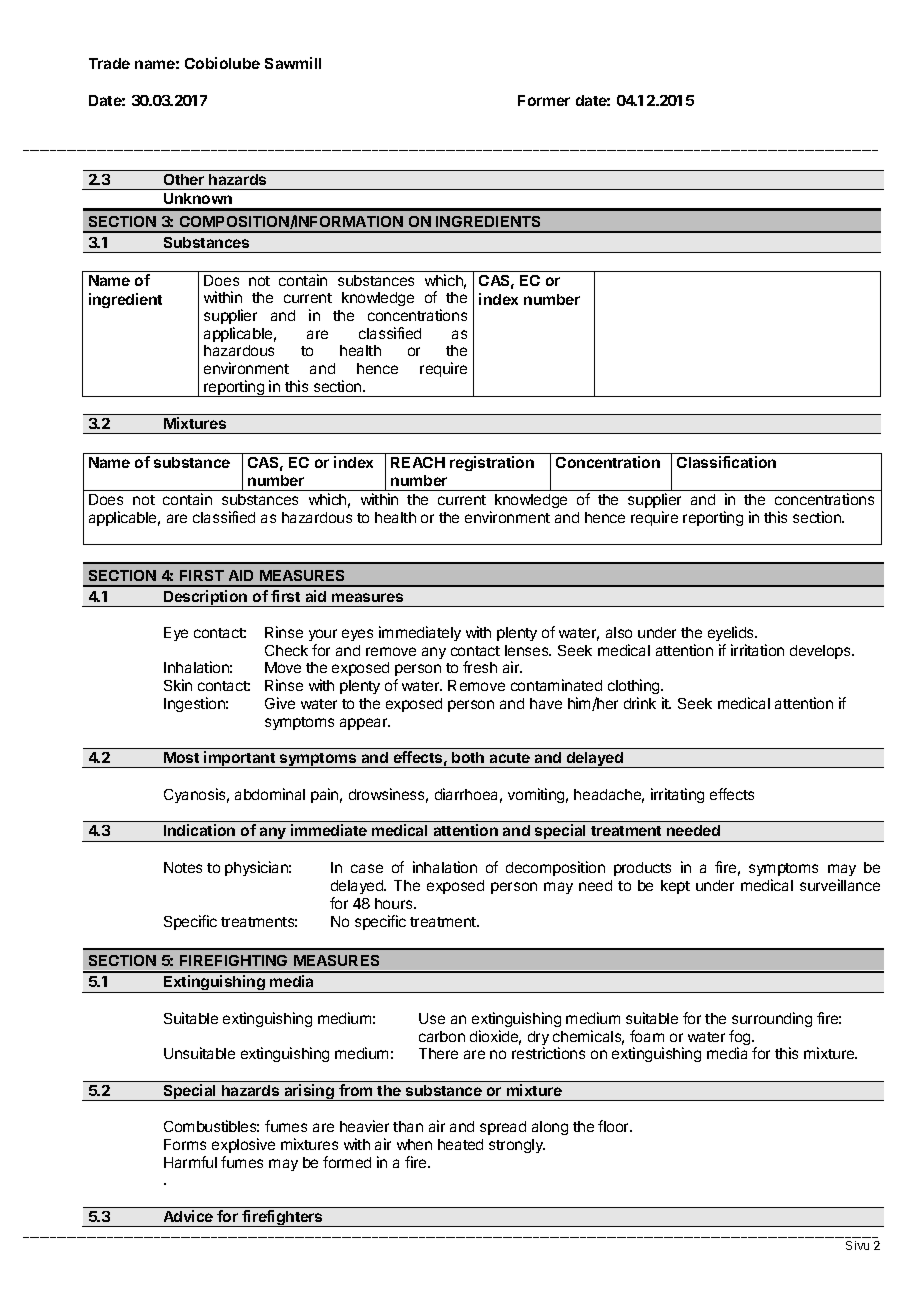 Image resolution: width=924 pixels, height=1308 pixels. What do you see at coordinates (178, 685) in the screenshot?
I see `Skin` at bounding box center [178, 685].
